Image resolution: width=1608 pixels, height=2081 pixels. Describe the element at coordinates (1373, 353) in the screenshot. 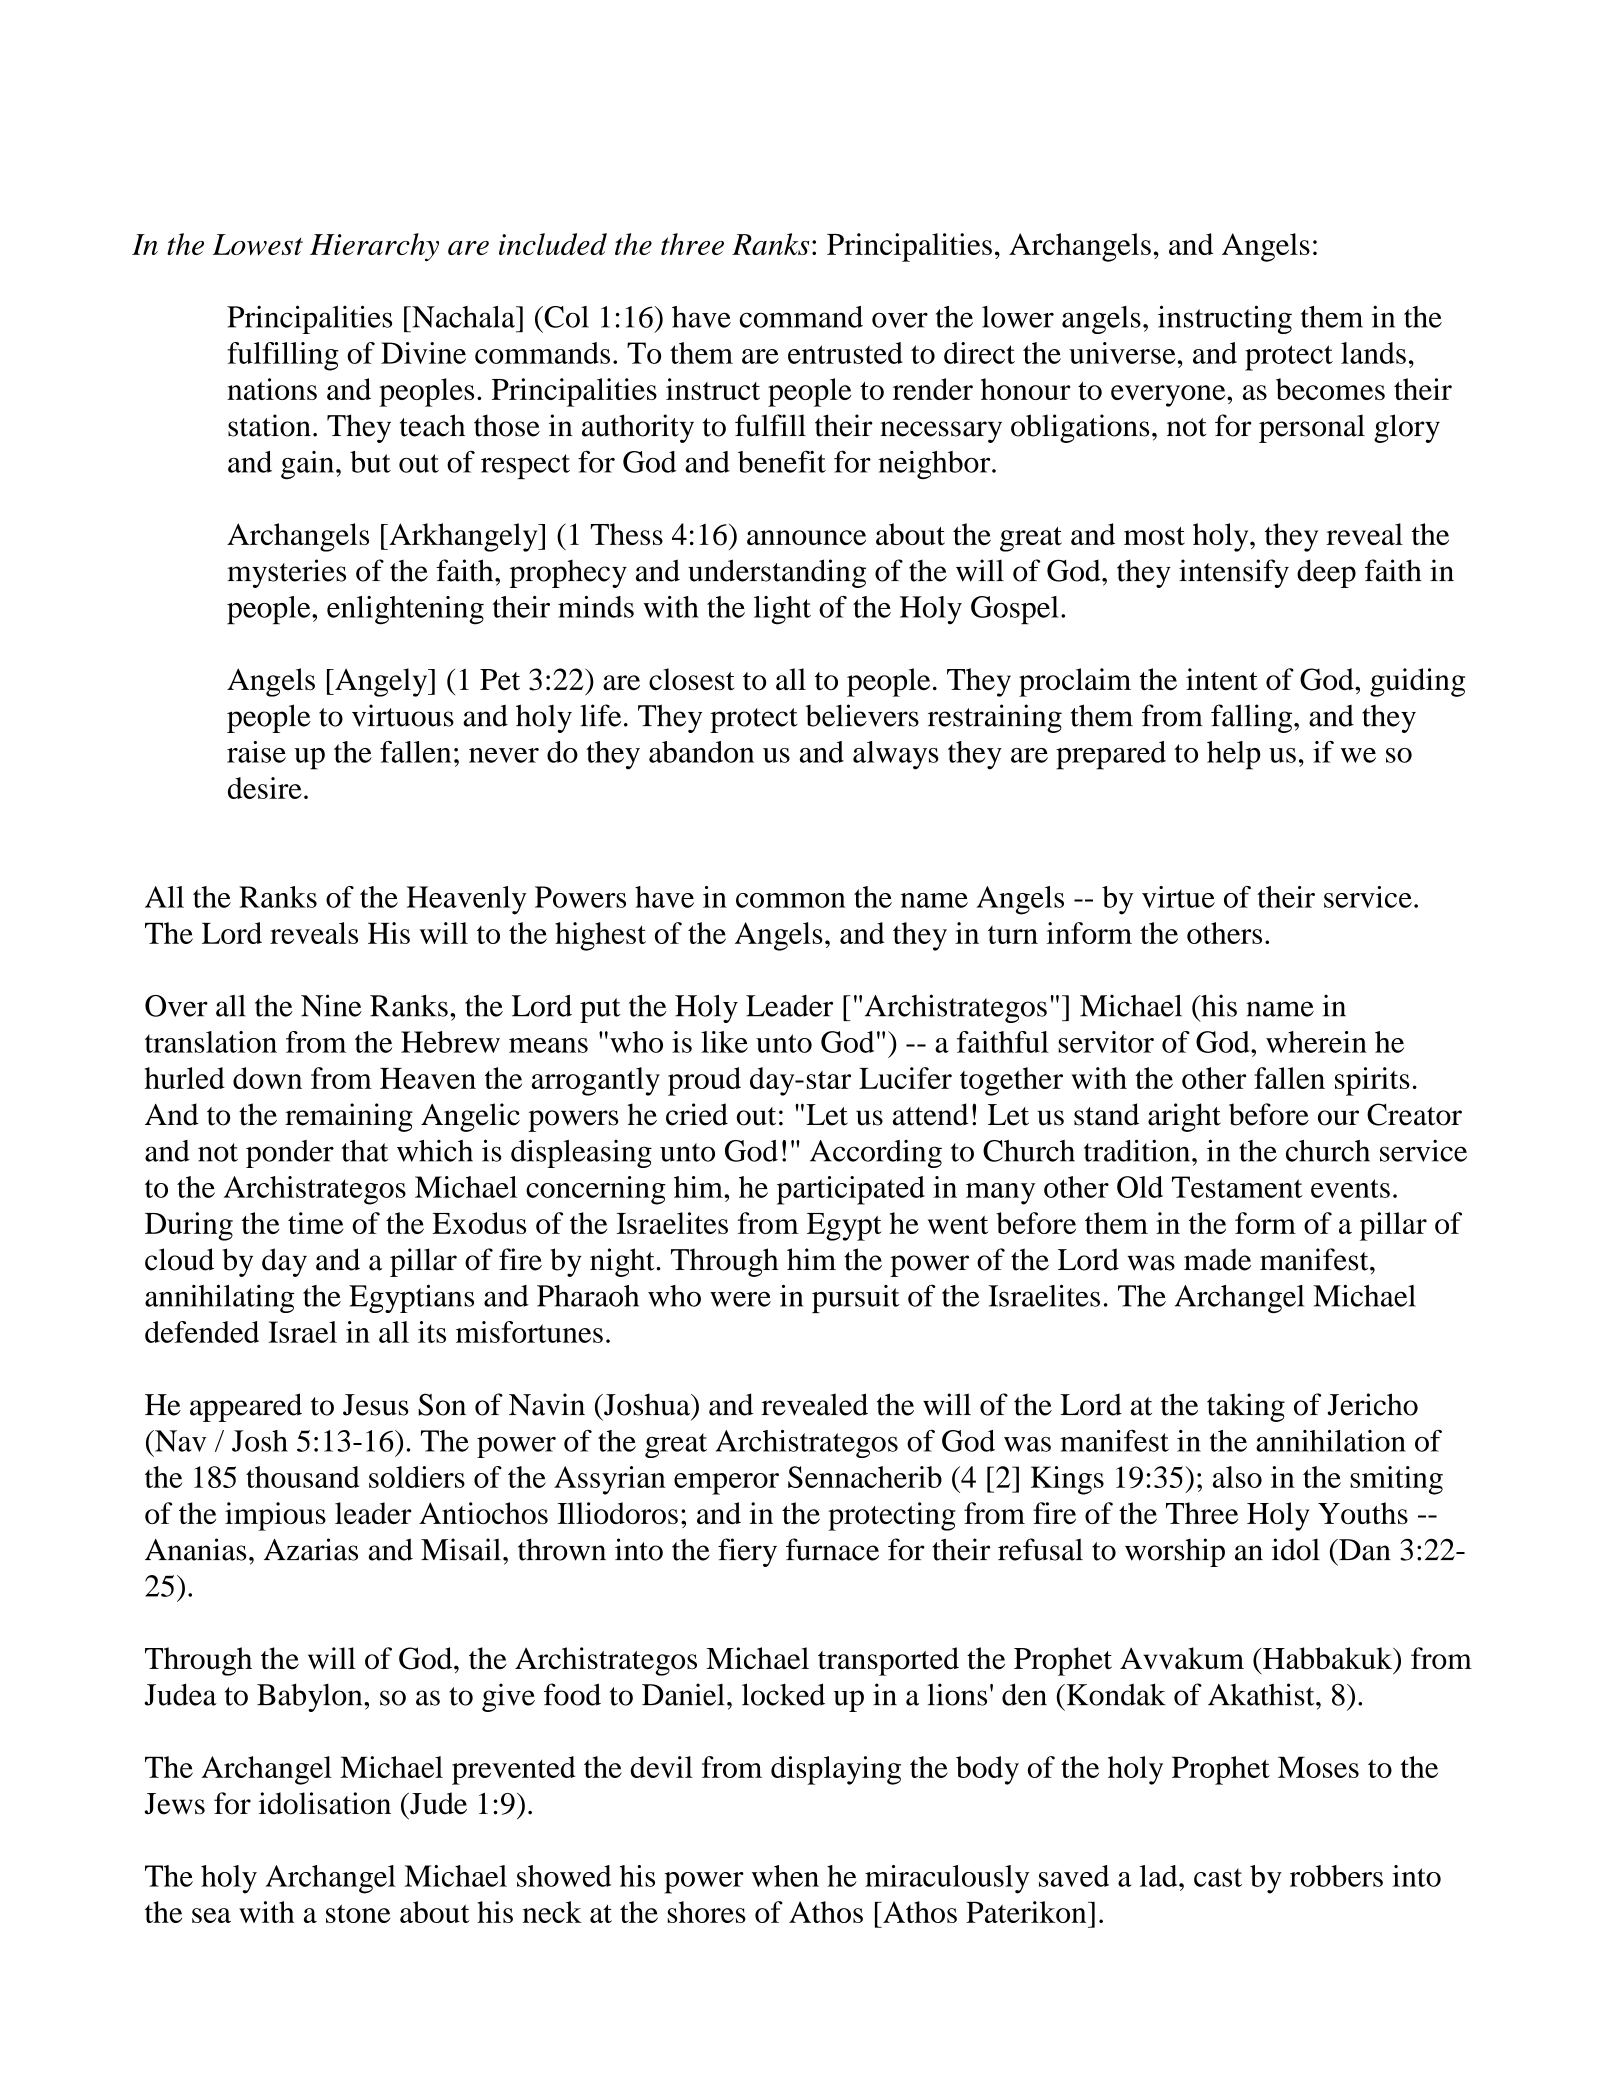

I see `lands` at that location.
